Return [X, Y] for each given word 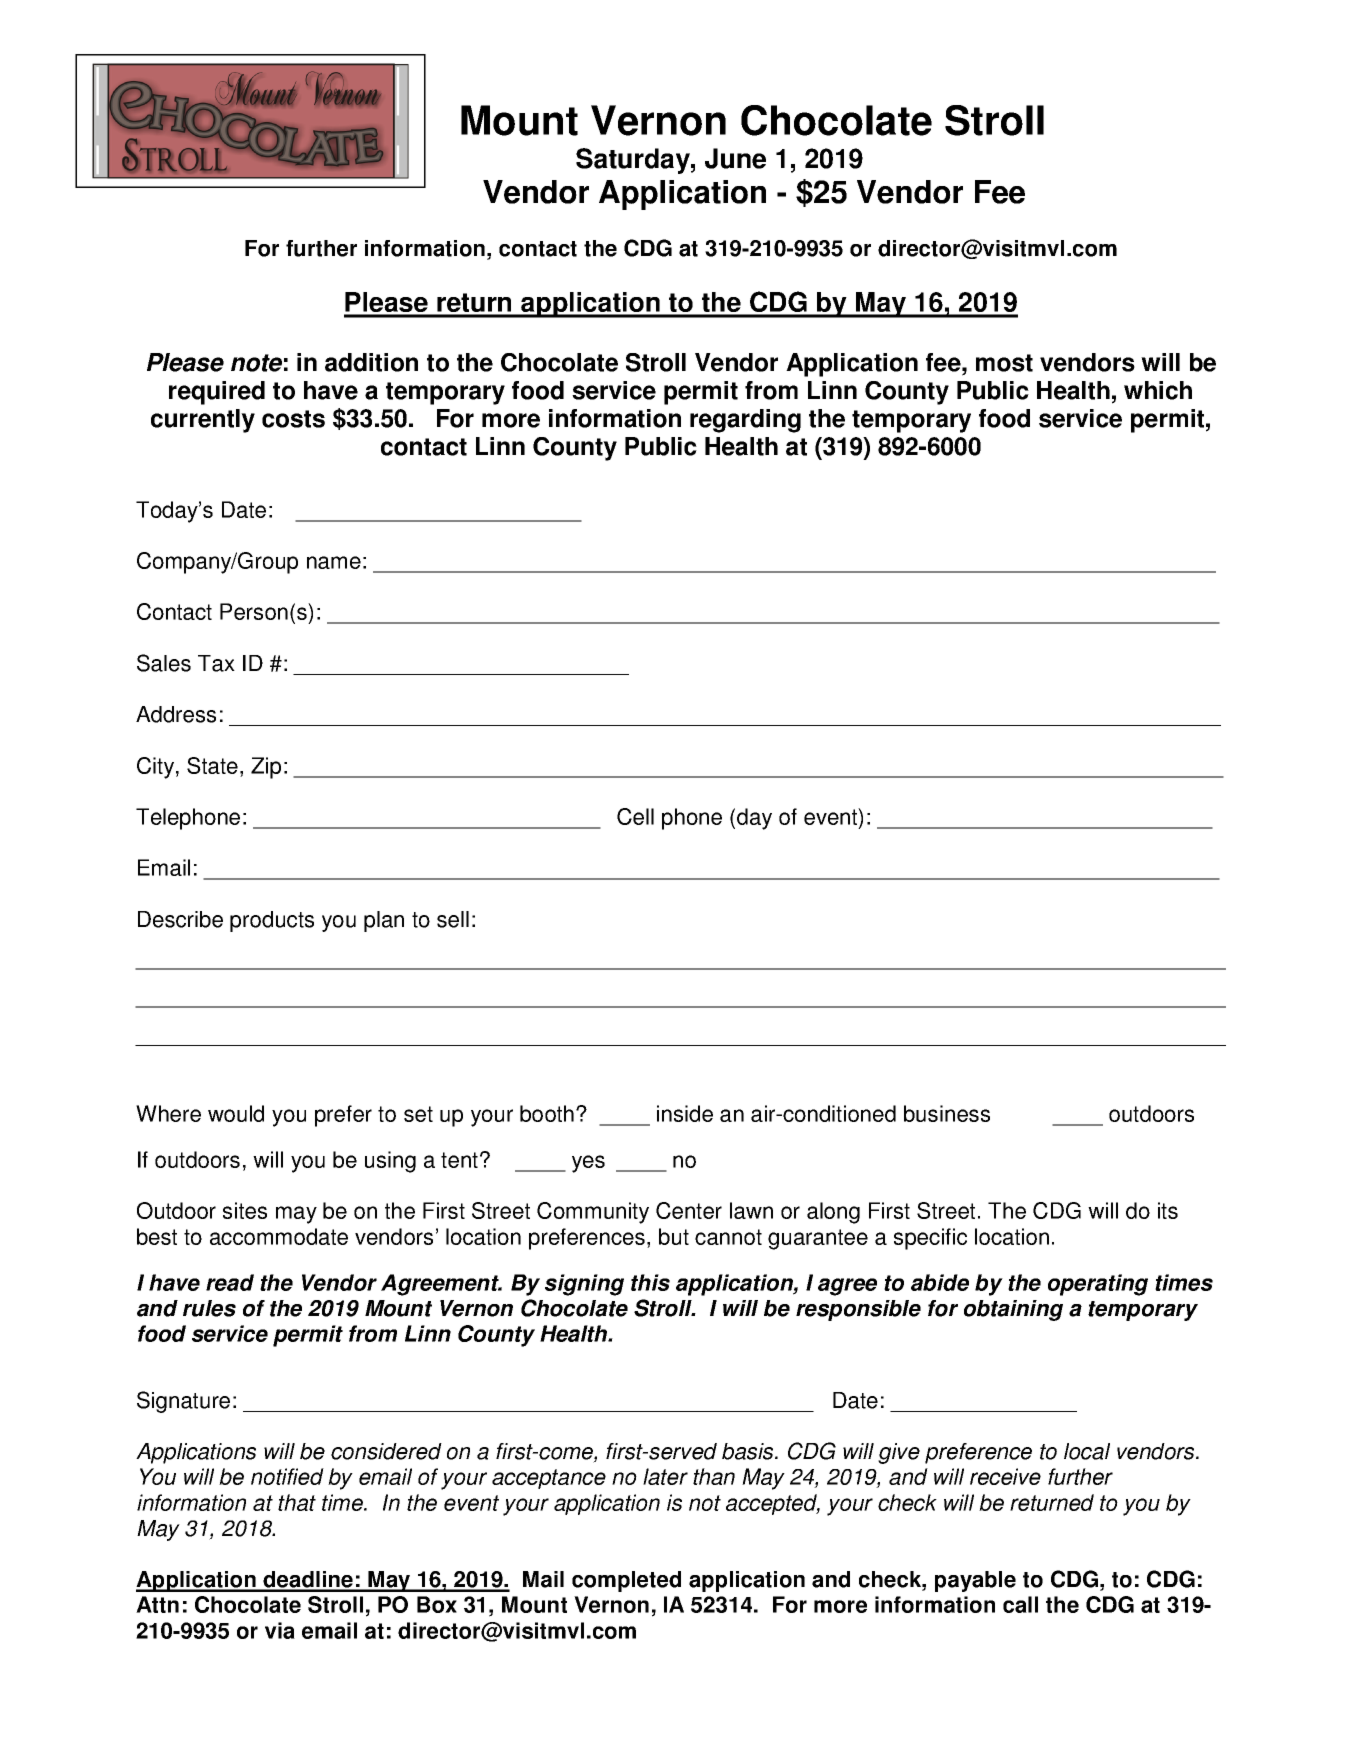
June [735, 158]
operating [1098, 1285]
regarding [745, 421]
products [272, 921]
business [947, 1113]
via [280, 1630]
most [1004, 363]
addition [371, 362]
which [1158, 390]
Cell [635, 816]
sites [245, 1210]
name [334, 562]
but [674, 1236]
